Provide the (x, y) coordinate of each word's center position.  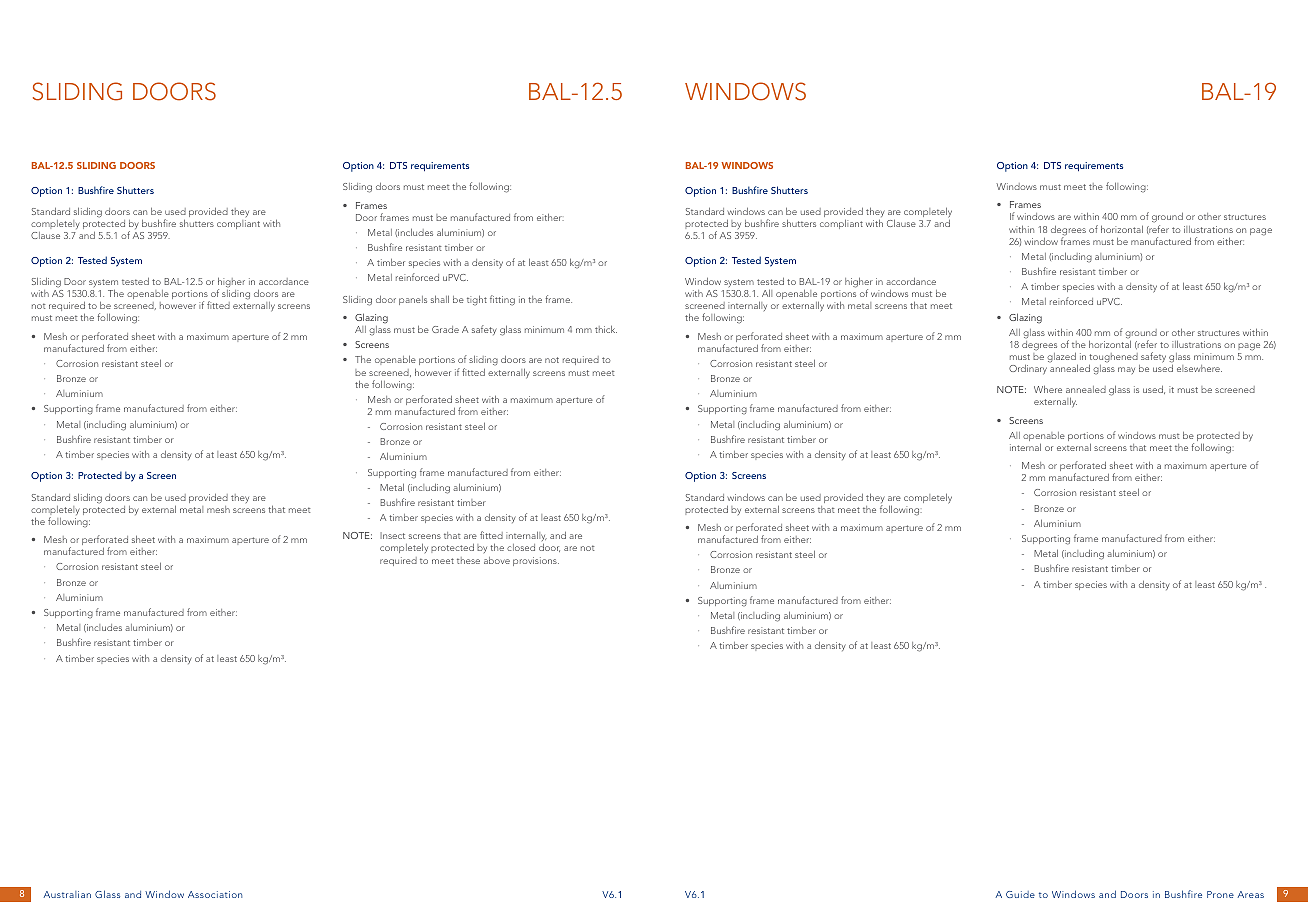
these (468, 560)
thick (606, 329)
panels (413, 300)
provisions (536, 561)
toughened (1113, 357)
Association (215, 894)
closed (521, 547)
